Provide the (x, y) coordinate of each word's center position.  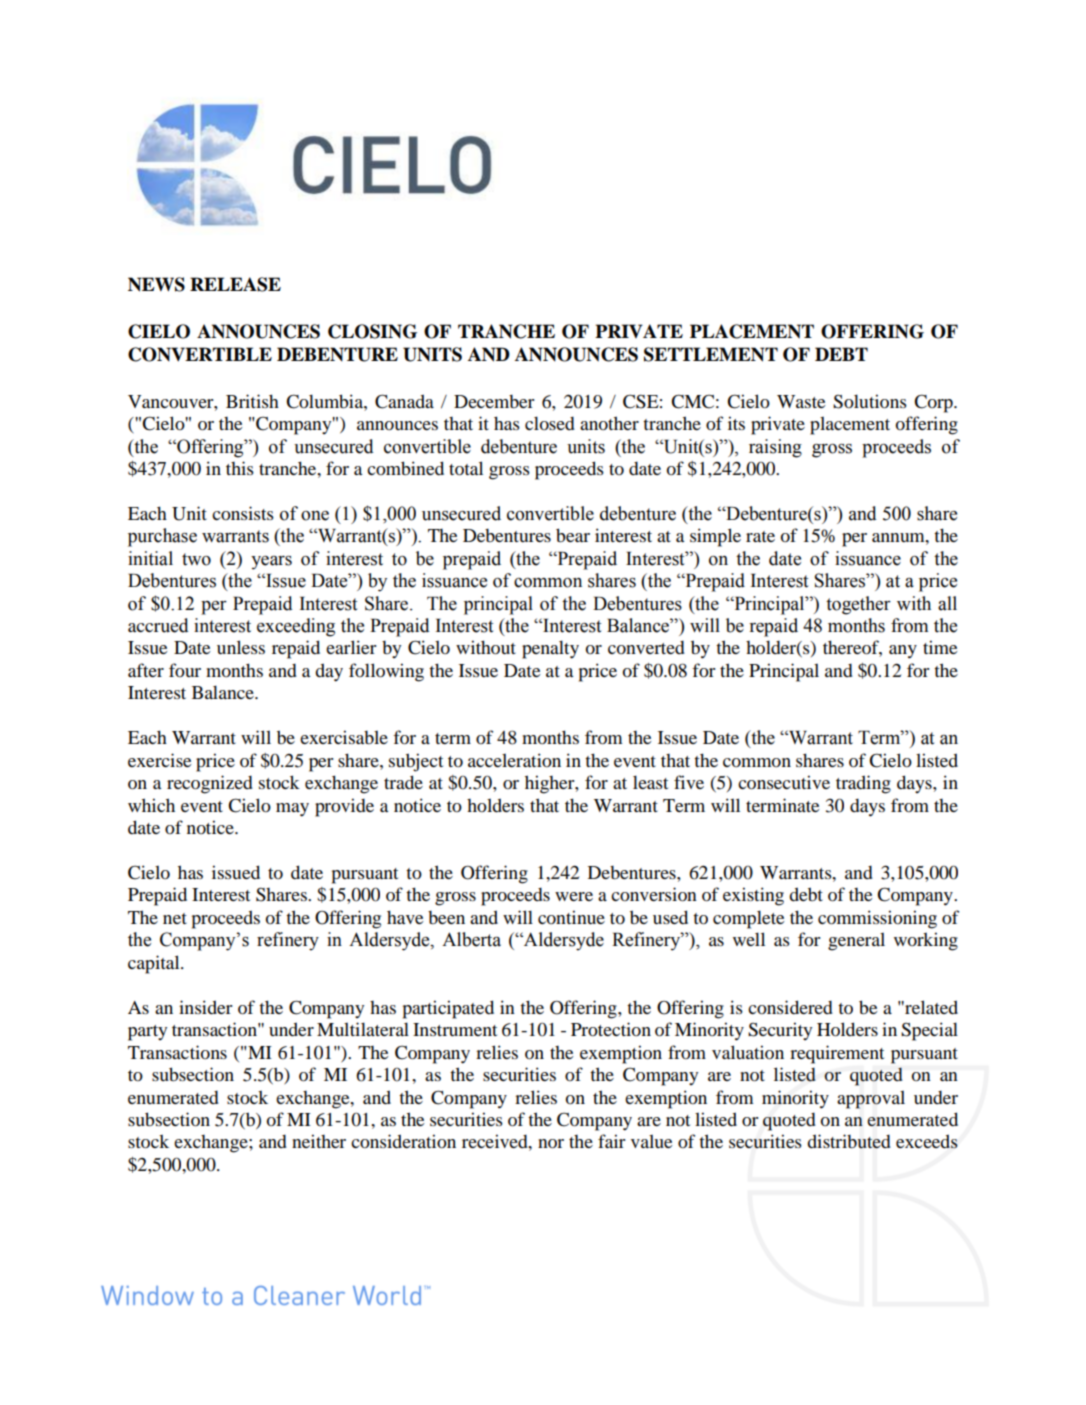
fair (612, 1141)
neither (319, 1141)
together (858, 605)
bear (573, 535)
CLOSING (372, 331)
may (292, 810)
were (574, 896)
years (271, 563)
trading (863, 784)
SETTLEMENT (711, 354)
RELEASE (235, 284)
